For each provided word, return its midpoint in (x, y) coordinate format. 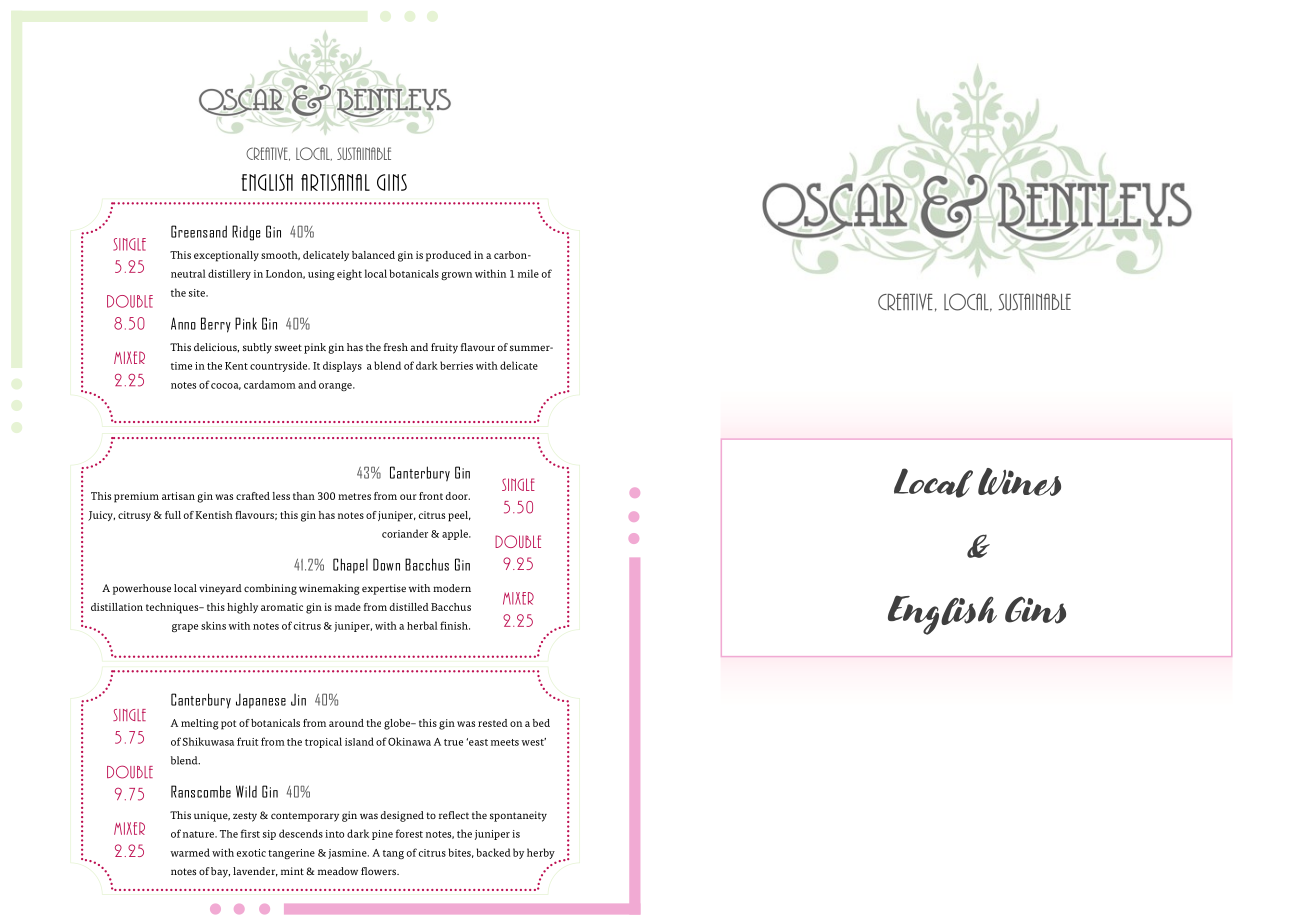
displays (342, 366)
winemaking (329, 589)
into (334, 834)
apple (456, 534)
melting (200, 724)
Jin (298, 700)
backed (493, 852)
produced (448, 256)
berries (456, 365)
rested (493, 723)
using (321, 275)
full (173, 515)
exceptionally (226, 256)
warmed (190, 852)
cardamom (270, 384)
